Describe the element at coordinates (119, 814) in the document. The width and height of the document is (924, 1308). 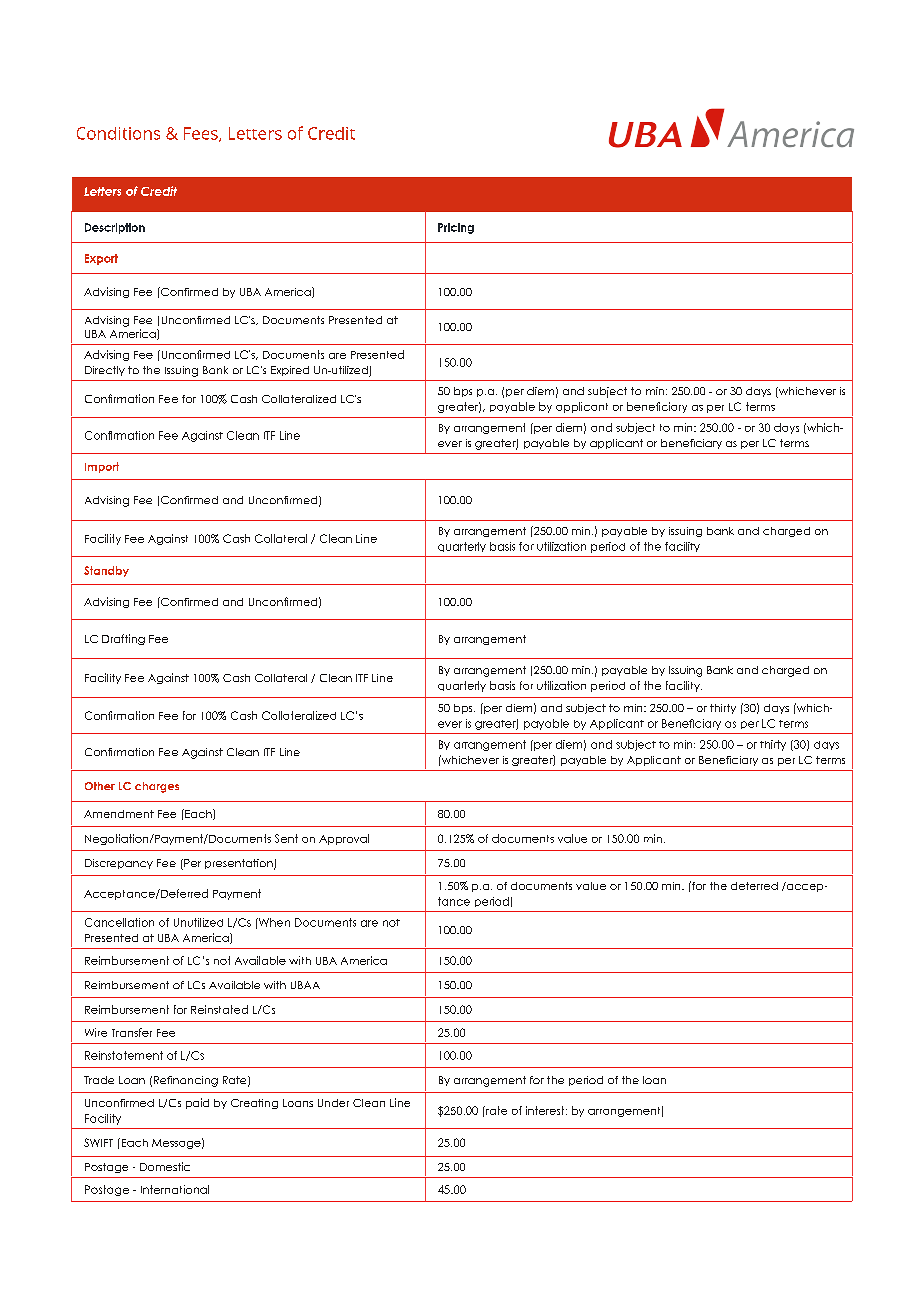
I see `Amendment` at that location.
